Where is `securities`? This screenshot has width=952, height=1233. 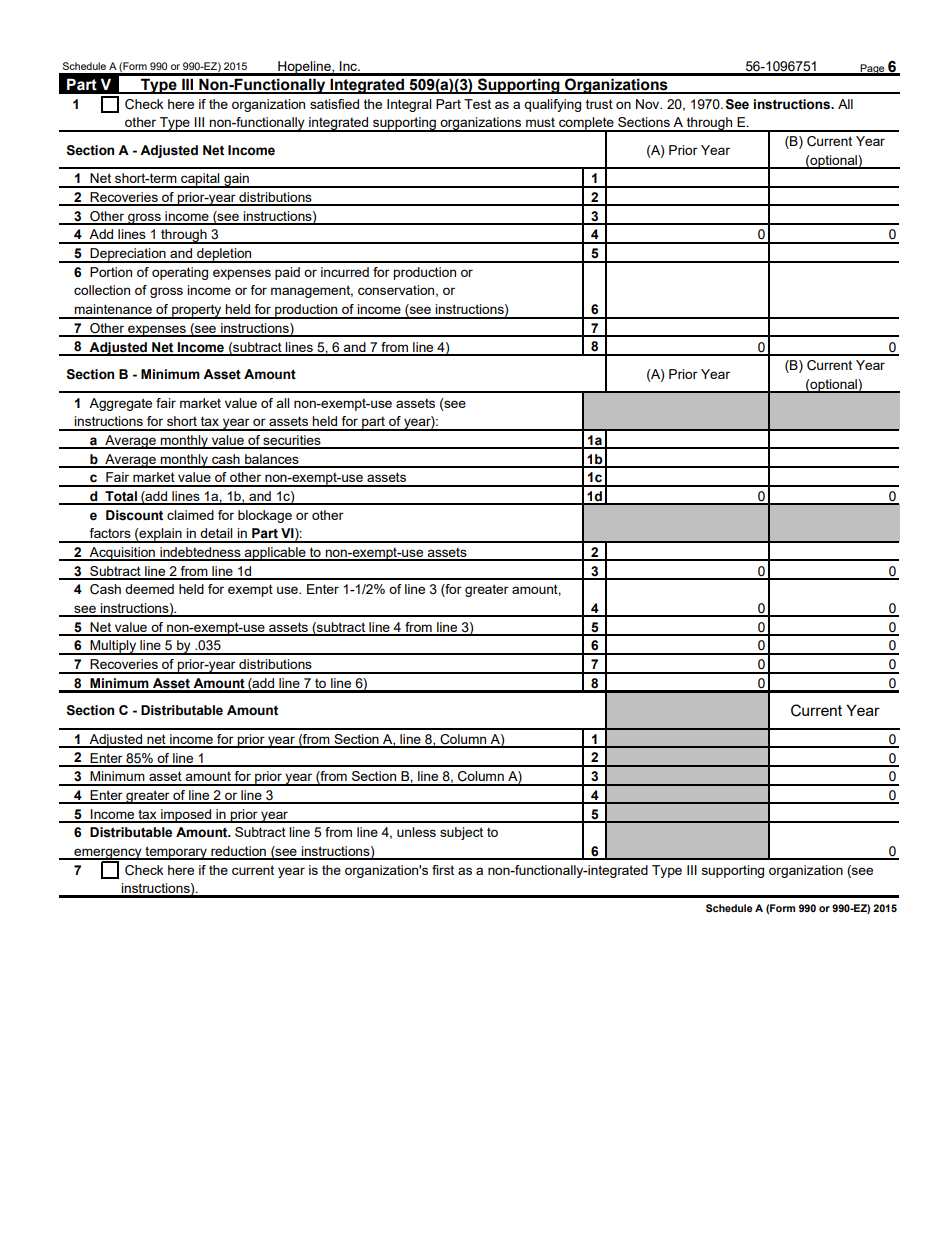
securities is located at coordinates (292, 441).
